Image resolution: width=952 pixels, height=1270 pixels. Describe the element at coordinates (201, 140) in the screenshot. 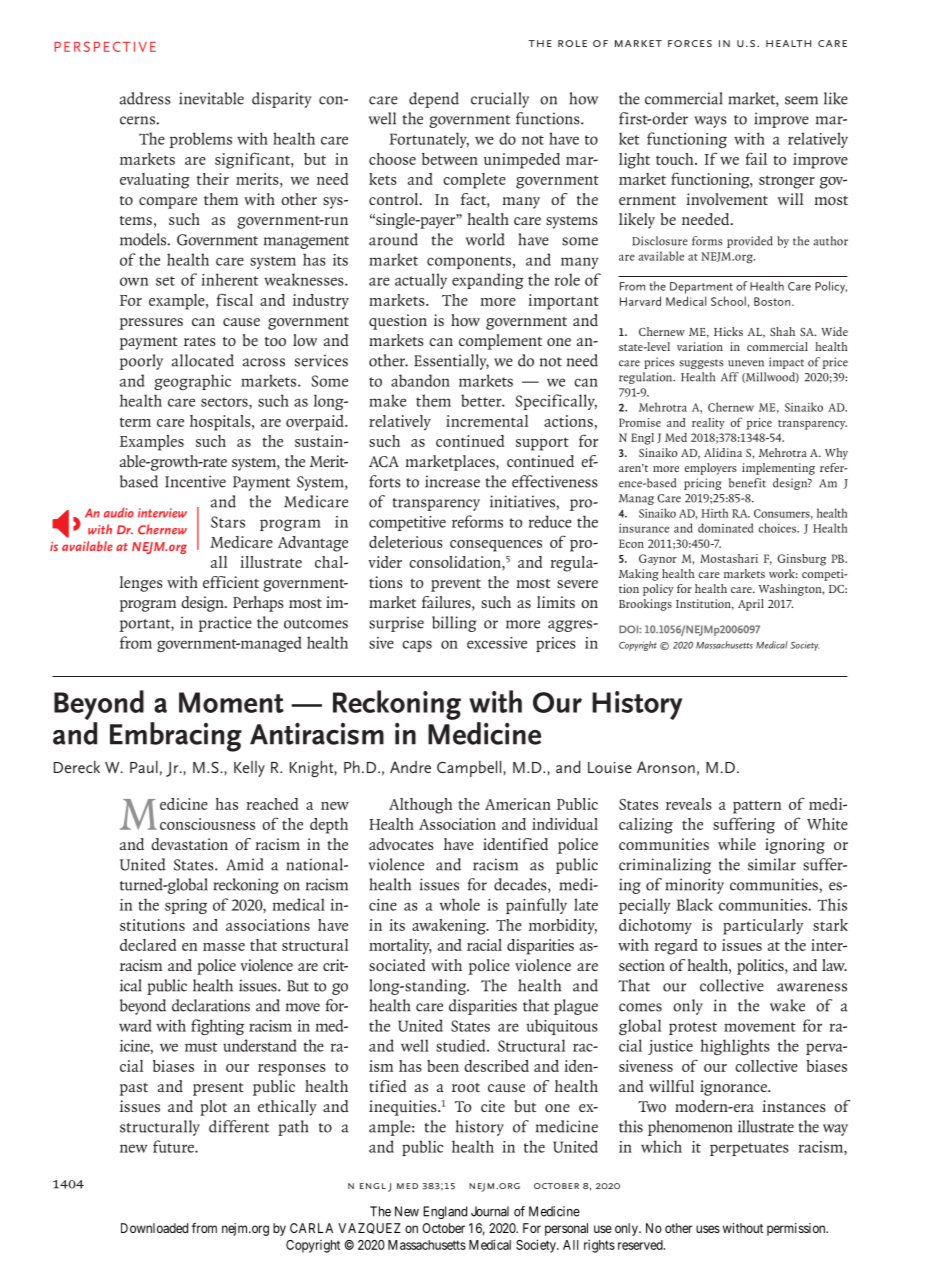

I see `problems` at that location.
